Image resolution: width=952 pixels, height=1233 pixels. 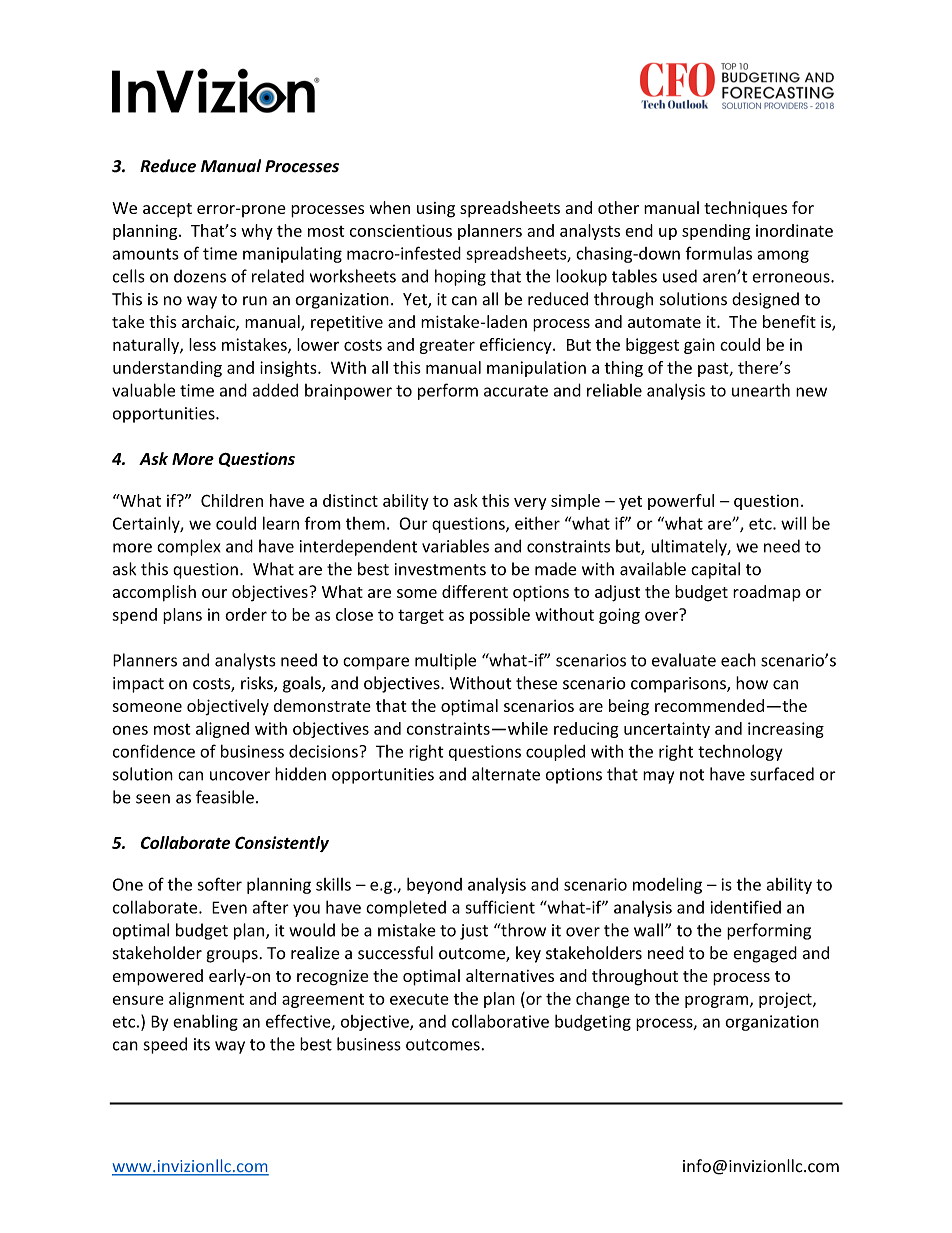 I want to click on enabling, so click(x=205, y=1023).
